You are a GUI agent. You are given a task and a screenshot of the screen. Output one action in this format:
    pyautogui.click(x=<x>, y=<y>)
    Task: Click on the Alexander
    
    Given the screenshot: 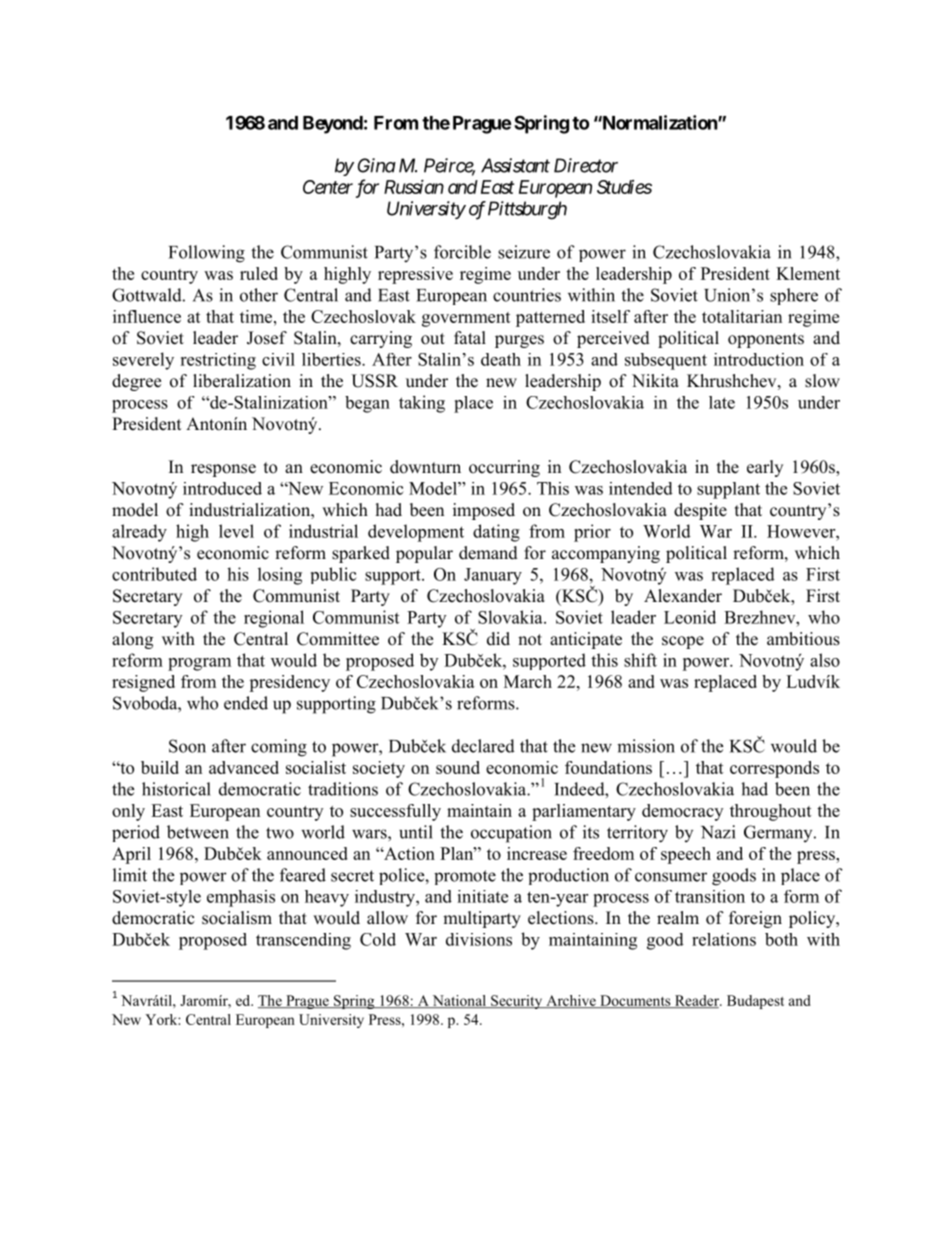 What is the action you would take?
    pyautogui.click(x=683, y=596)
